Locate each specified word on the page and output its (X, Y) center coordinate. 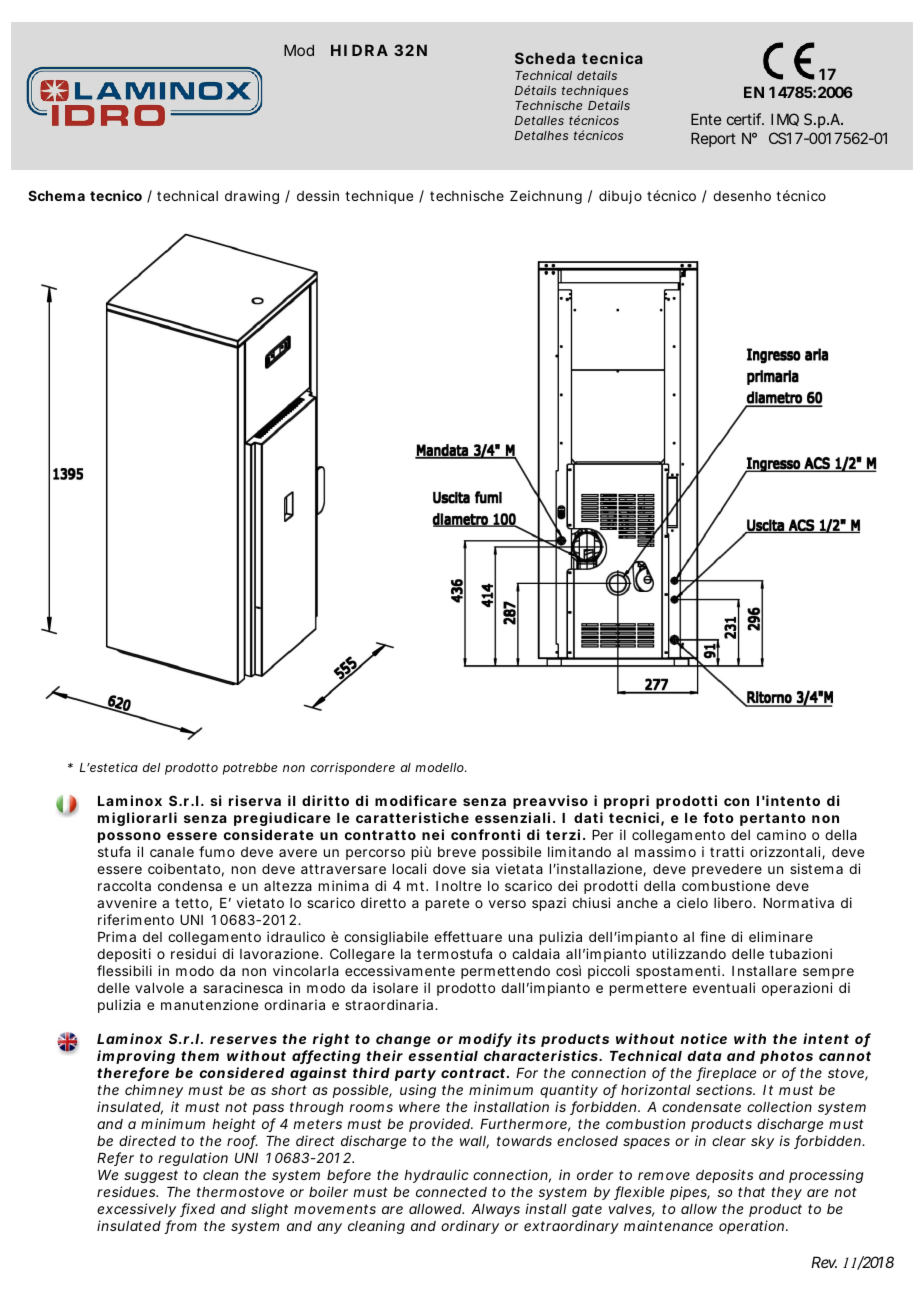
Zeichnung (546, 197)
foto (718, 817)
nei (433, 834)
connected (451, 1192)
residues (127, 1191)
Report (713, 139)
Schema (56, 195)
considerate (269, 834)
